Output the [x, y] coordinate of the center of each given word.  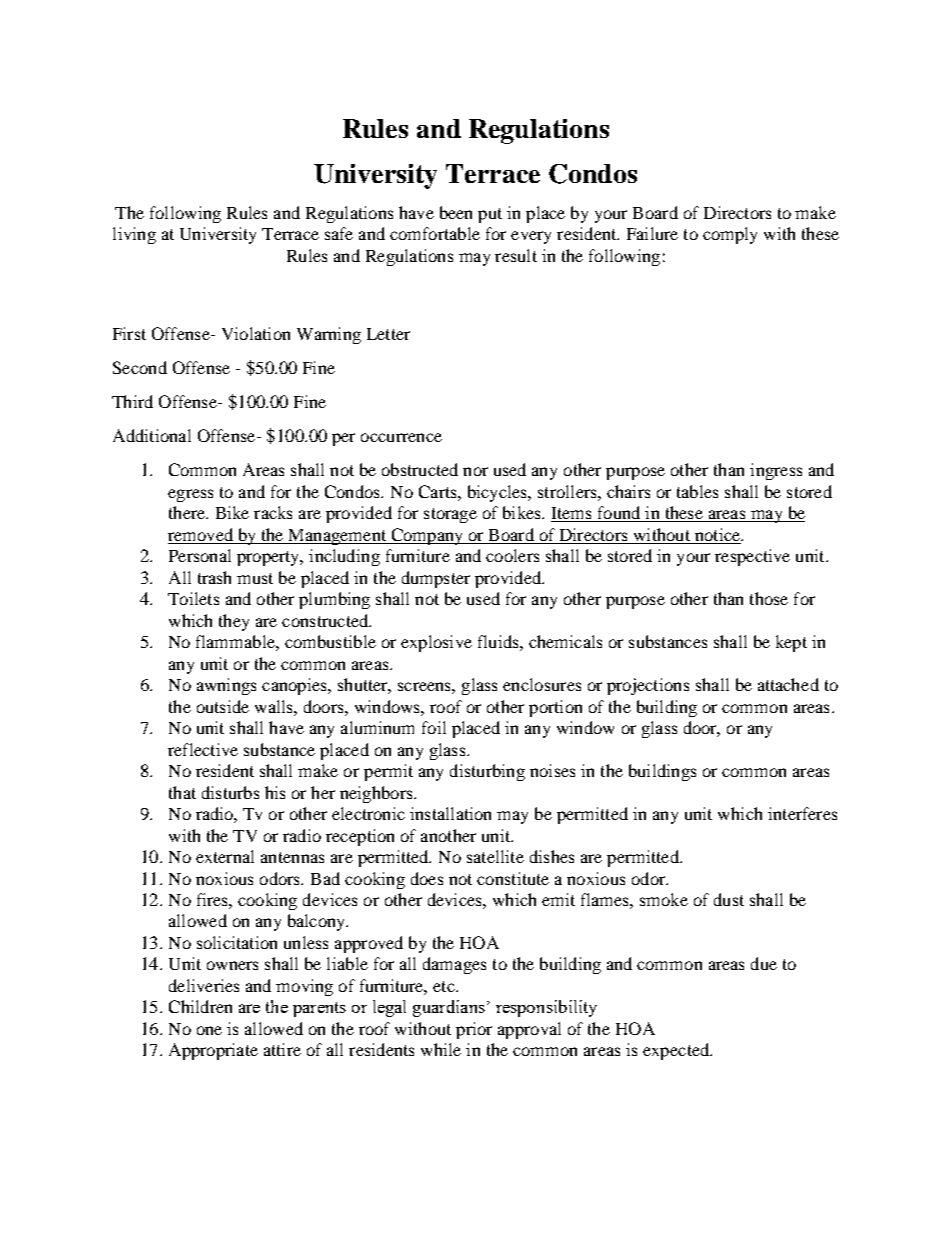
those [769, 598]
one [209, 1030]
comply [730, 235]
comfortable [435, 233]
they [234, 622]
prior [474, 1030]
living [134, 235]
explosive [436, 643]
